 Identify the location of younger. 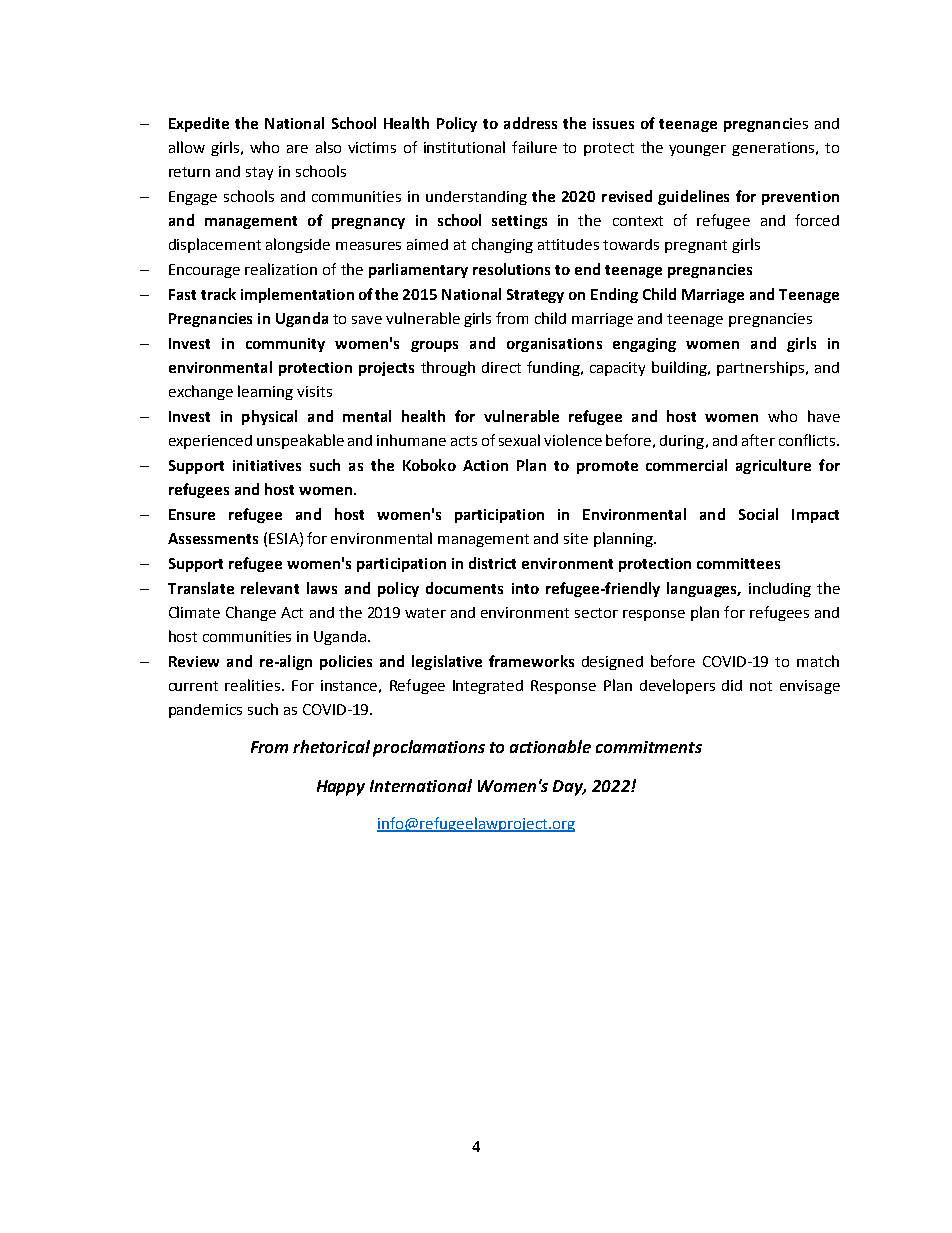
(697, 150).
